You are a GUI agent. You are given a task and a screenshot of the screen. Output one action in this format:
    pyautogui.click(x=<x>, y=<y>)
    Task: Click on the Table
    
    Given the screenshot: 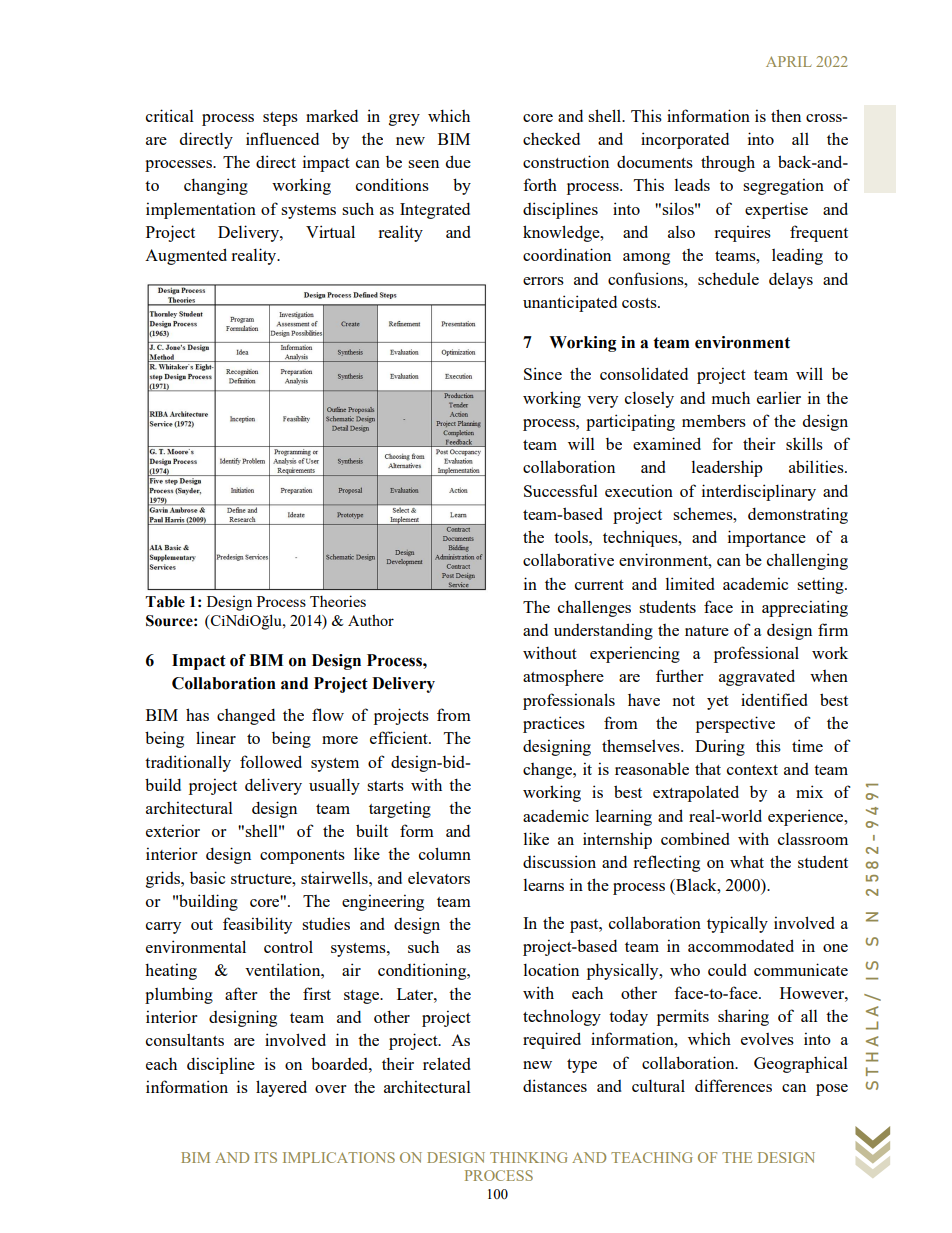 What is the action you would take?
    pyautogui.click(x=165, y=602)
